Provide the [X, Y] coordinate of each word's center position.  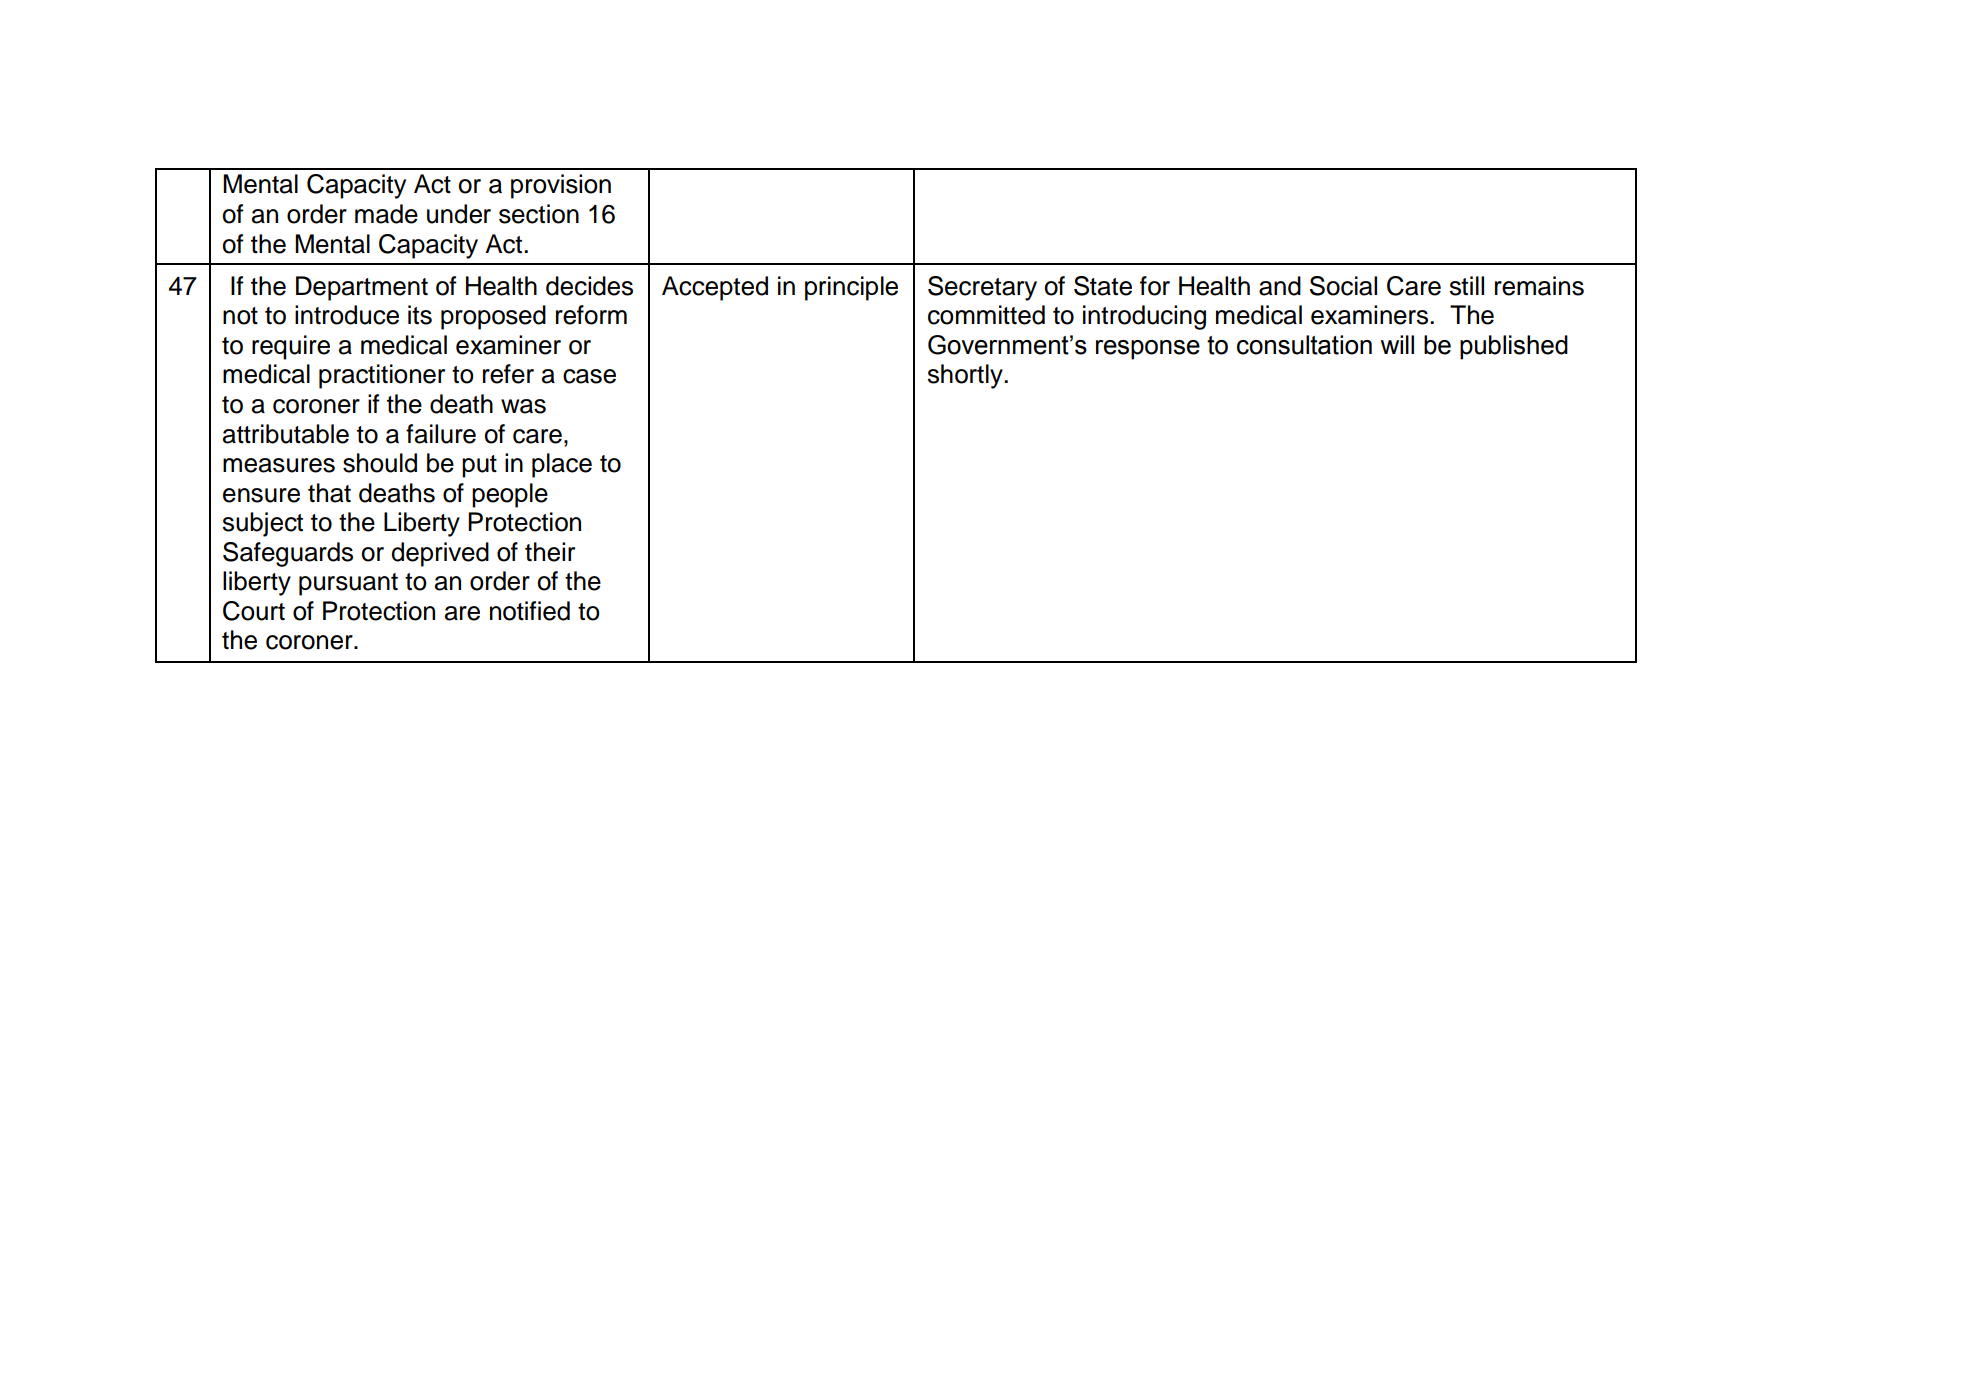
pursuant [348, 584]
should [380, 463]
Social [1343, 286]
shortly [966, 376]
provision [561, 186]
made [386, 214]
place [562, 465]
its [420, 315]
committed [986, 315]
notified [530, 611]
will [1397, 344]
